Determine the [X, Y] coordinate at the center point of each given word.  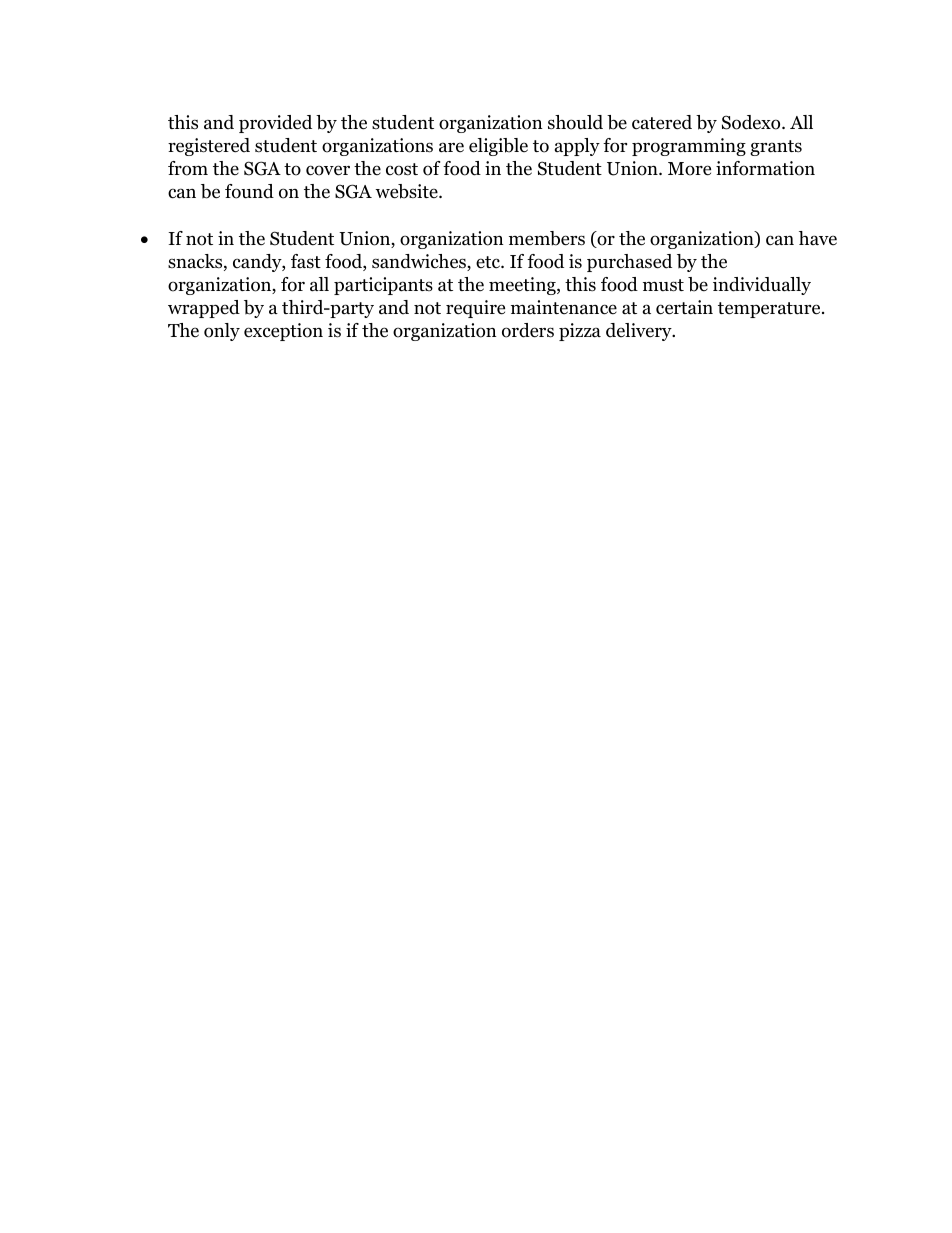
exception [283, 332]
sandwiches [420, 262]
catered [662, 122]
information [765, 168]
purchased [629, 263]
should [575, 122]
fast [306, 261]
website [407, 191]
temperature [770, 310]
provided [275, 124]
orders [528, 330]
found [249, 191]
